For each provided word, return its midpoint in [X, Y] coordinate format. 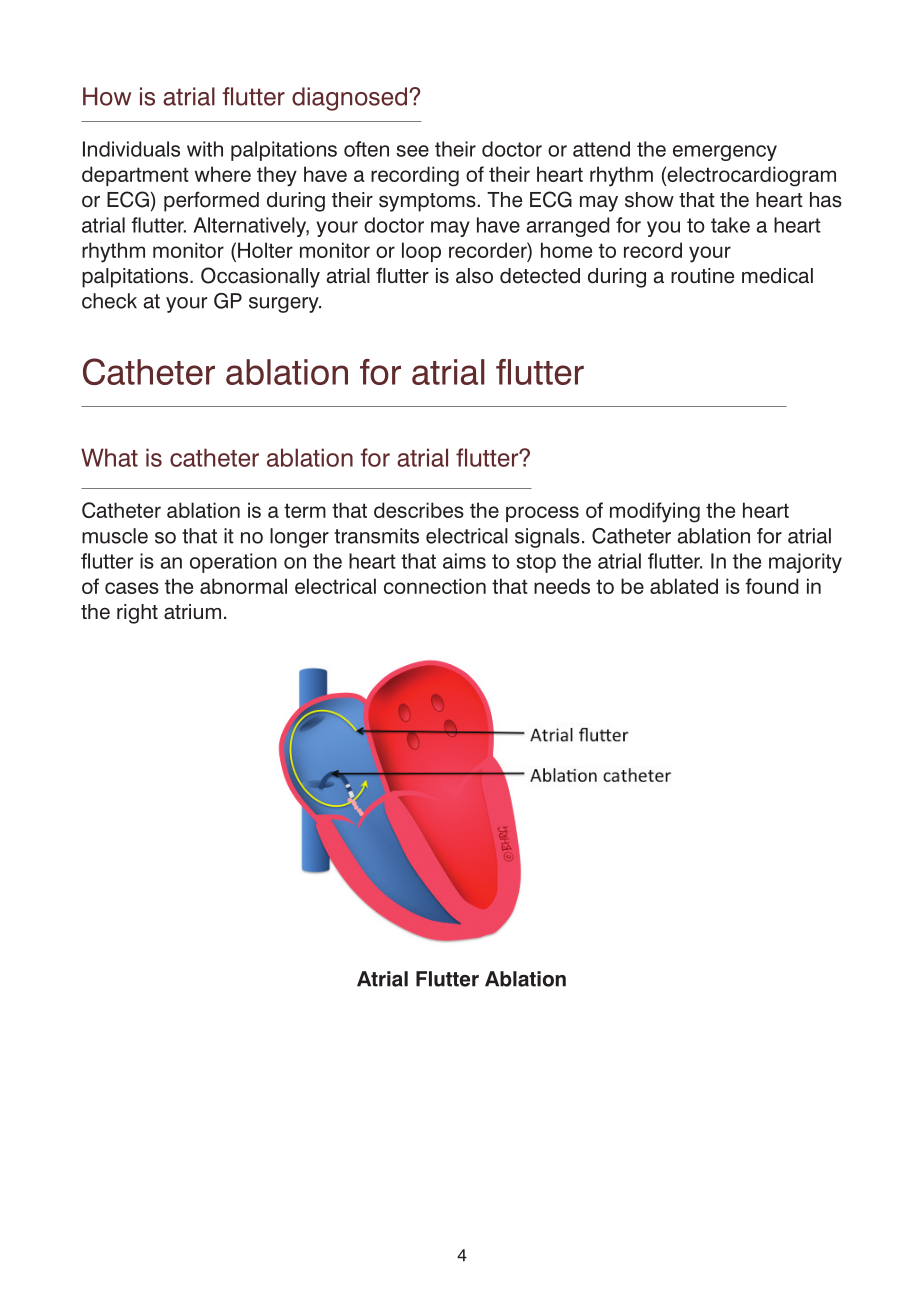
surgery [285, 305]
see [412, 151]
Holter [265, 250]
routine [703, 276]
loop [421, 252]
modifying [655, 512]
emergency [725, 153]
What [109, 457]
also [474, 276]
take [730, 225]
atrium [192, 612]
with [205, 149]
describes [419, 510]
